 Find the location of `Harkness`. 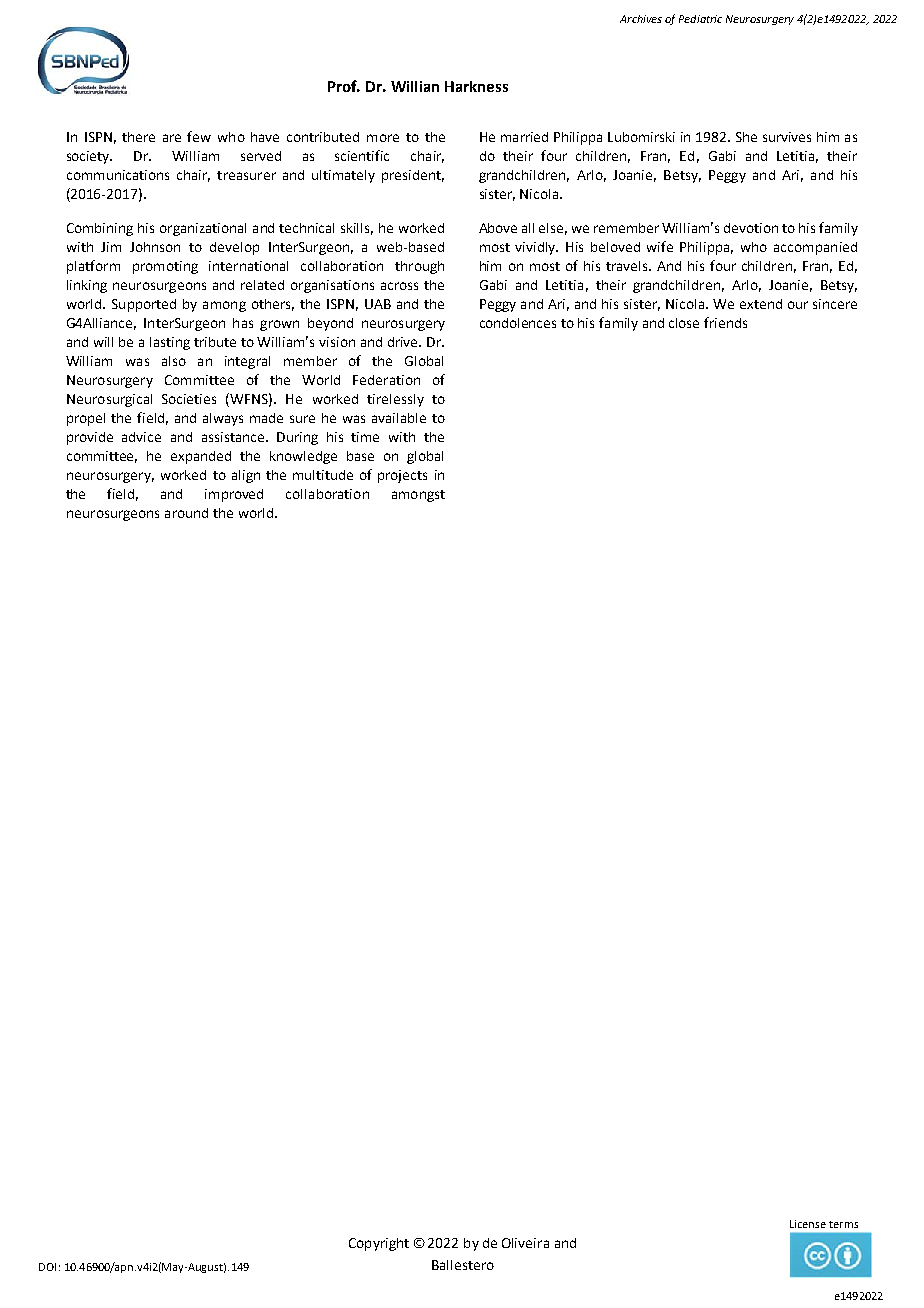

Harkness is located at coordinates (476, 86).
